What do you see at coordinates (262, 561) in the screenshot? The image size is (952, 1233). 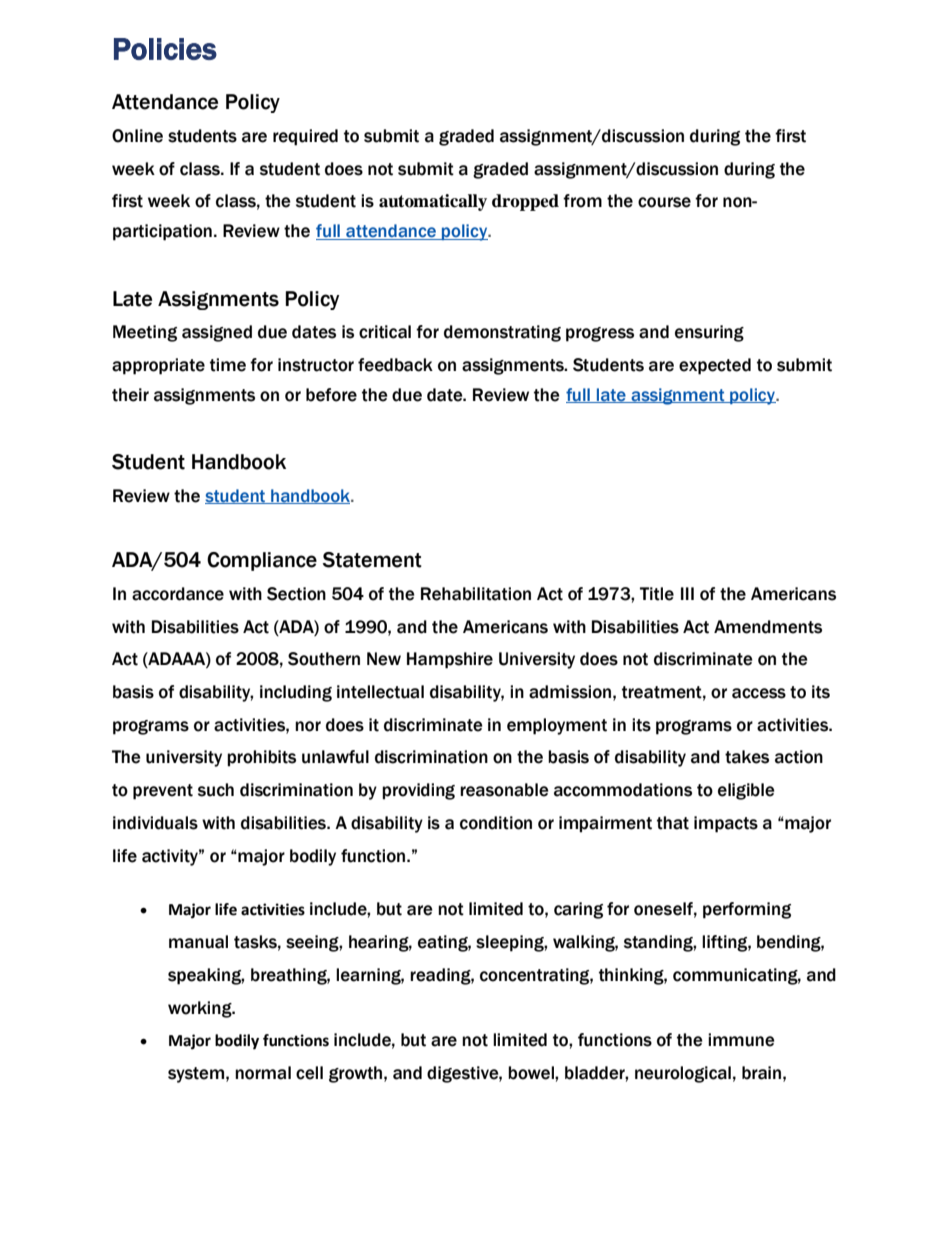 I see `Compliance` at bounding box center [262, 561].
